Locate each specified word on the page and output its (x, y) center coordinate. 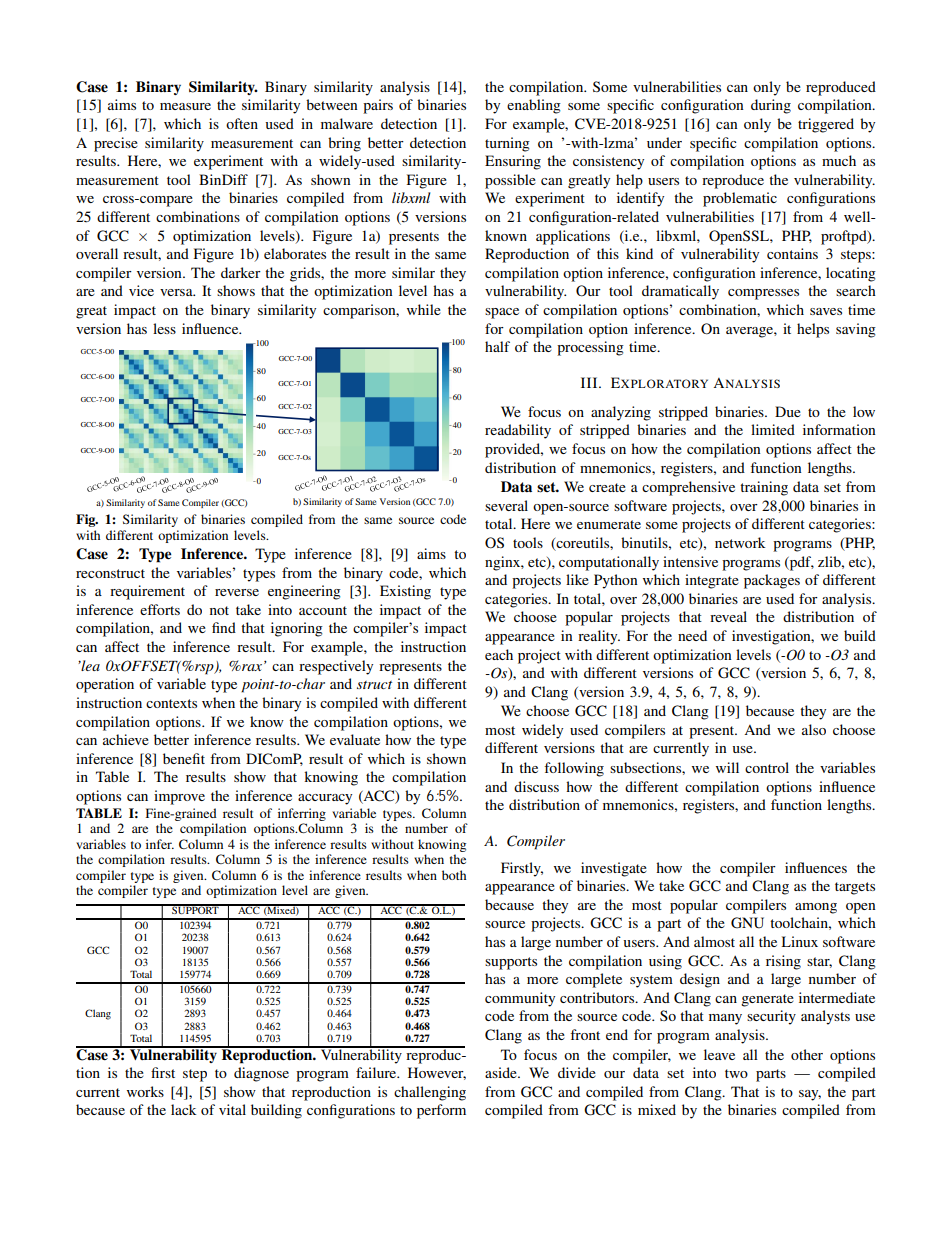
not (219, 610)
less (164, 328)
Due (788, 411)
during (771, 106)
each (499, 654)
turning (507, 144)
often (242, 123)
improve (179, 797)
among (816, 908)
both (454, 875)
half (497, 346)
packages (772, 581)
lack (184, 1109)
